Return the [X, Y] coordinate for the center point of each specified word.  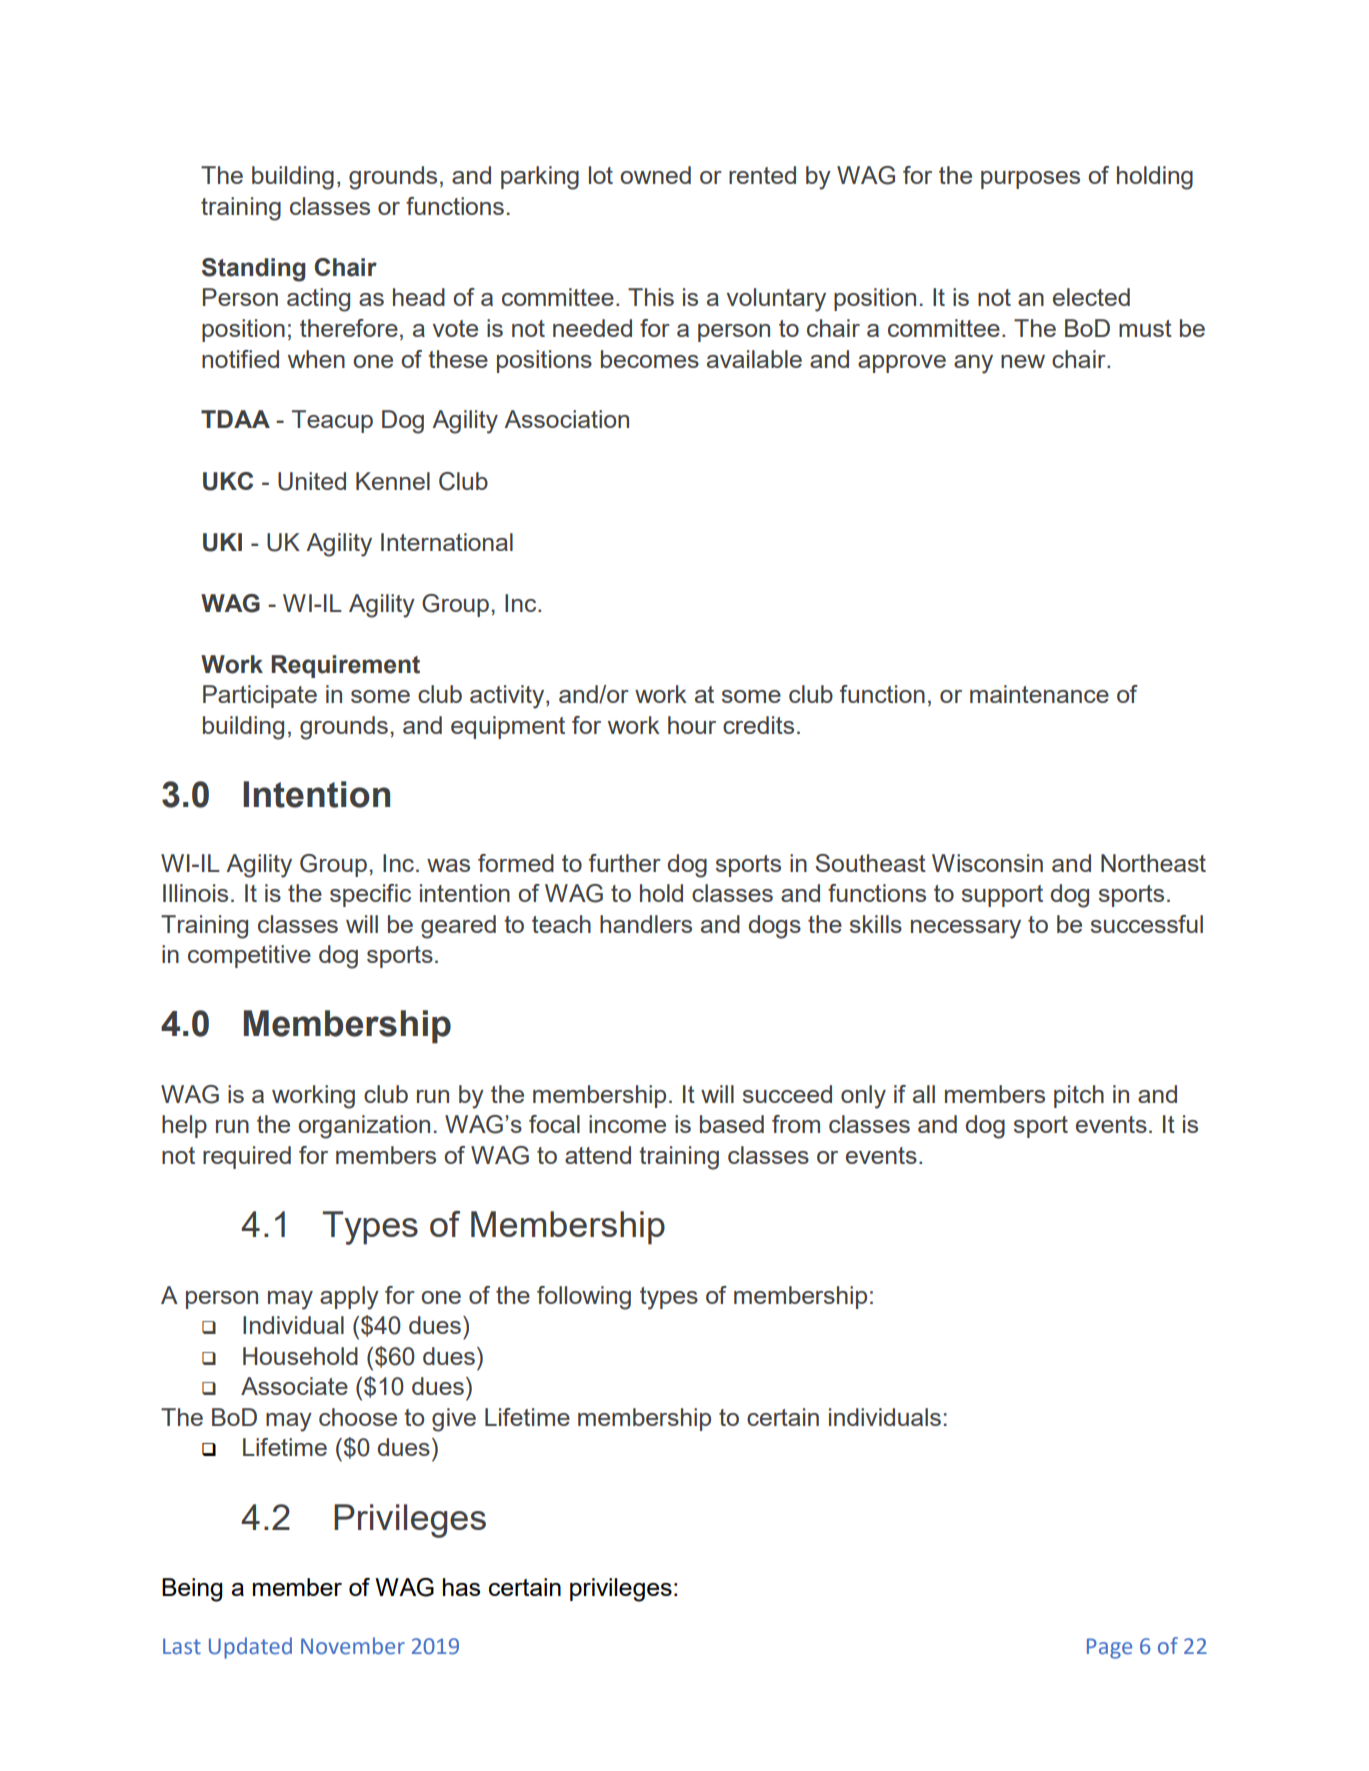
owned [655, 175]
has [461, 1587]
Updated [250, 1648]
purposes [1030, 180]
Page [1109, 1648]
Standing [254, 270]
